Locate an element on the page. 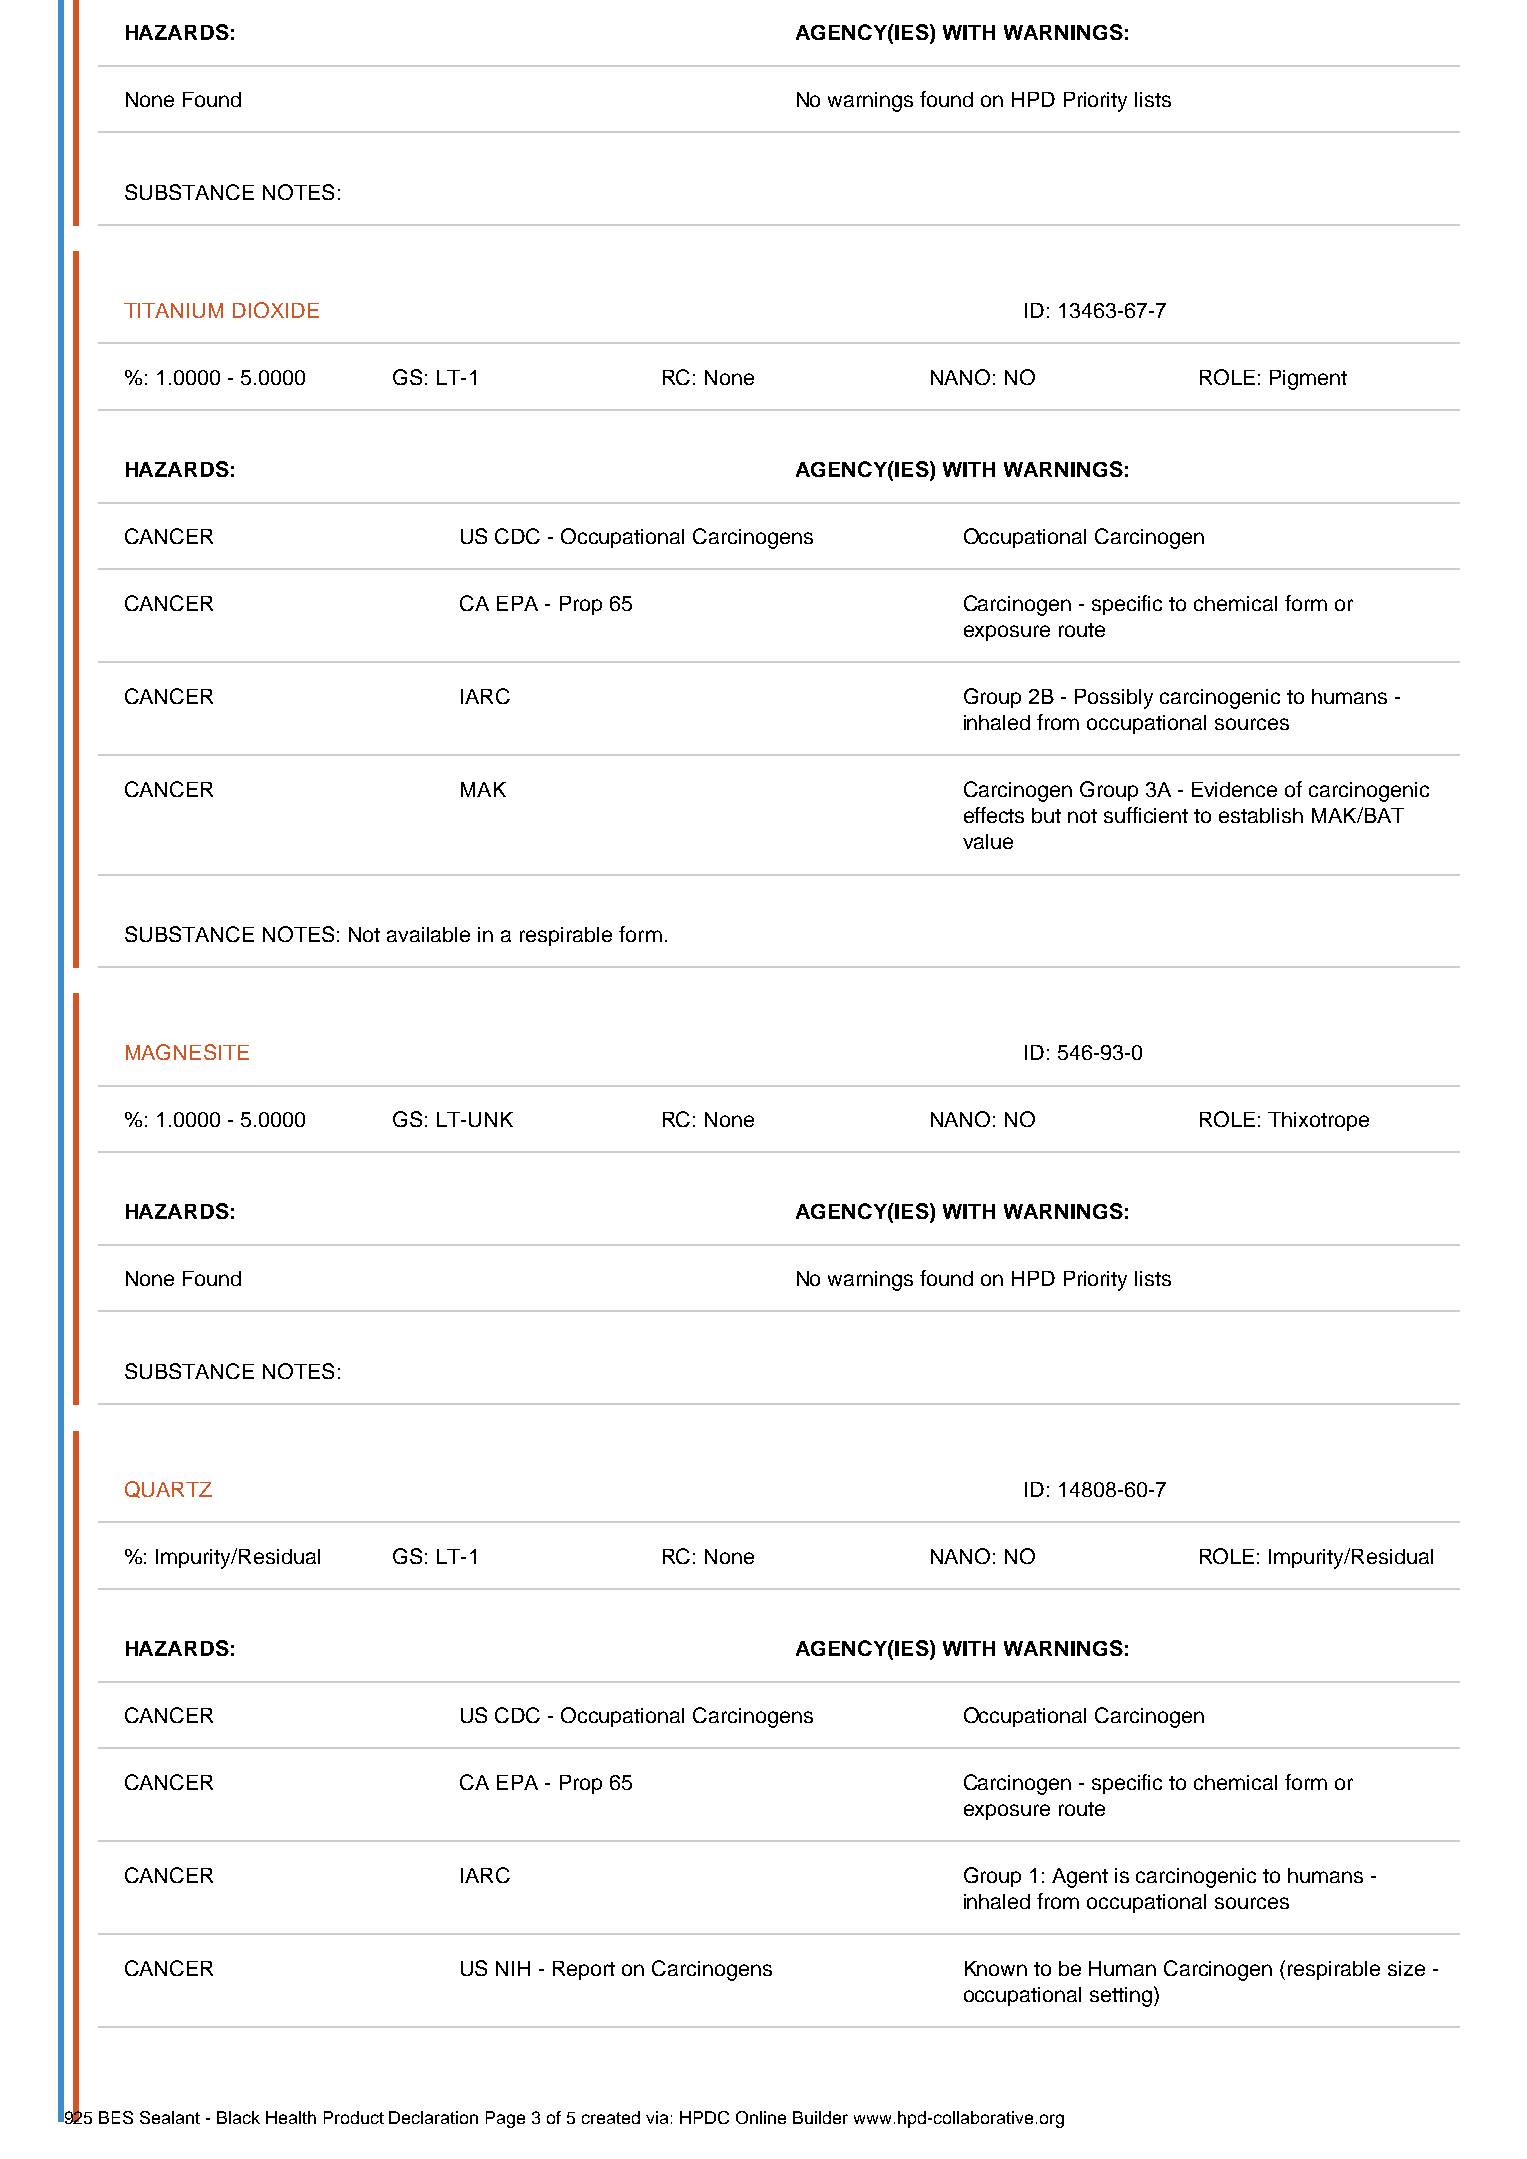 This image has width=1527, height=2159. Possibly is located at coordinates (1114, 699).
